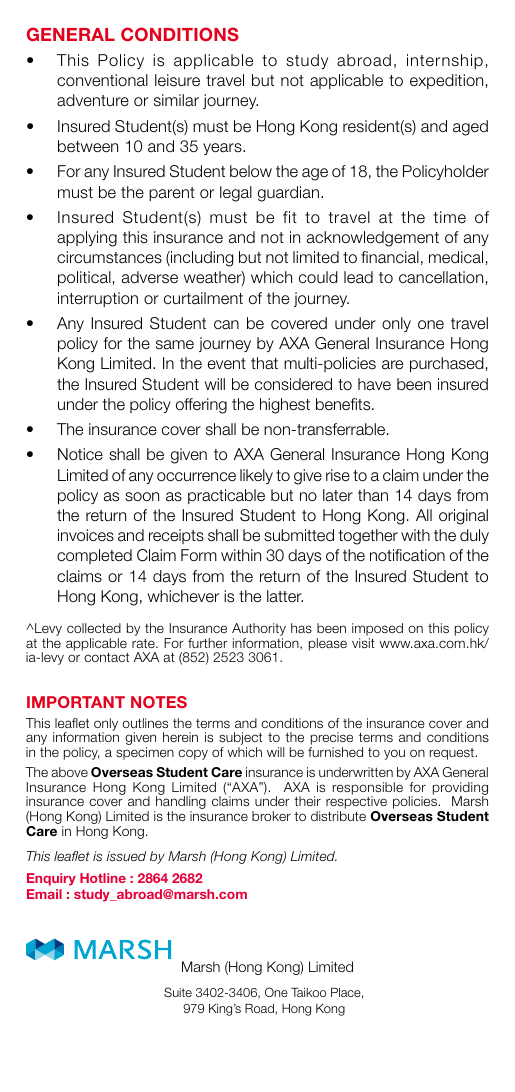 The width and height of the screenshot is (515, 1092). What do you see at coordinates (446, 81) in the screenshot?
I see `expedition` at bounding box center [446, 81].
